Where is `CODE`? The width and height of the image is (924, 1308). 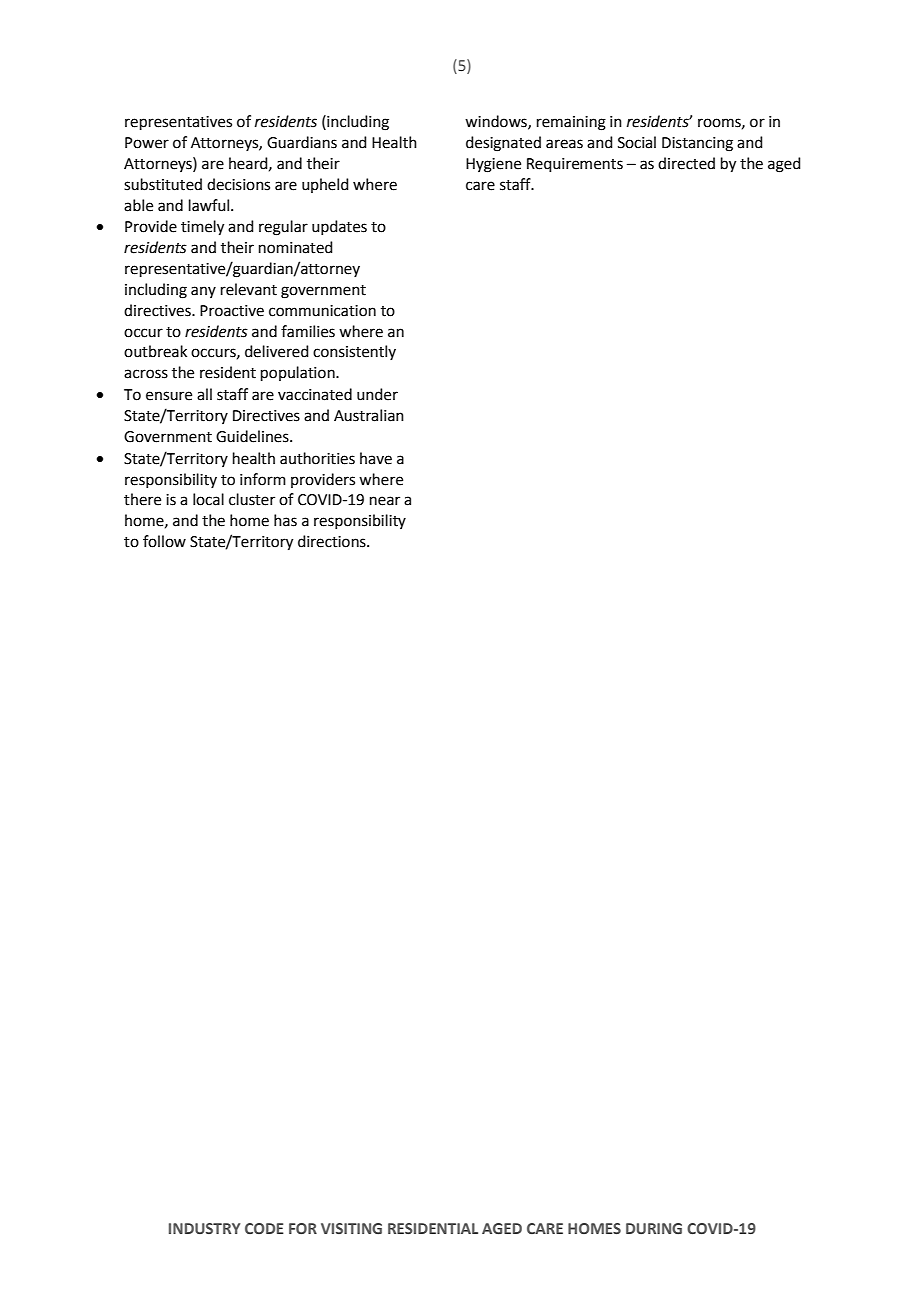
CODE is located at coordinates (264, 1228).
